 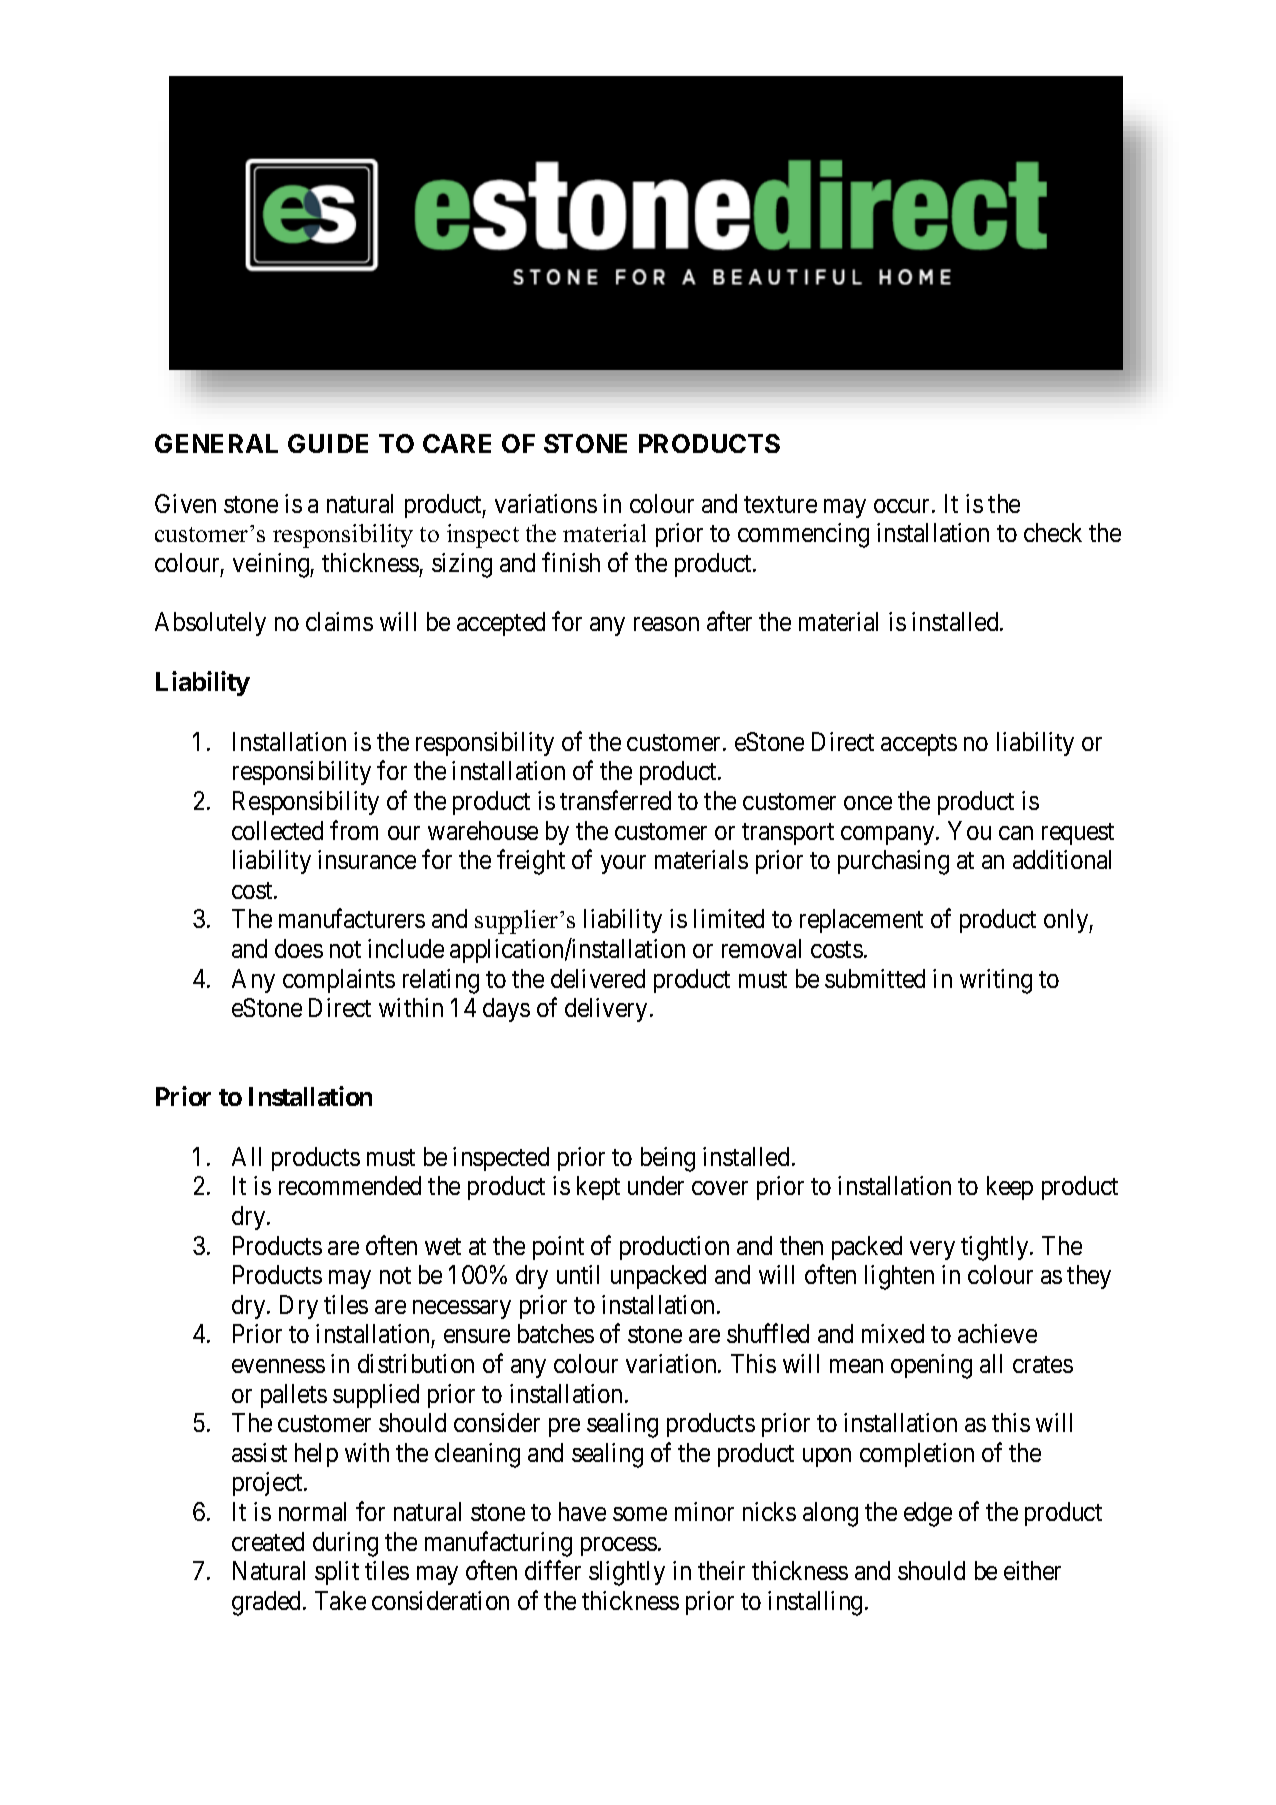 I want to click on GUIDE, so click(x=328, y=443).
